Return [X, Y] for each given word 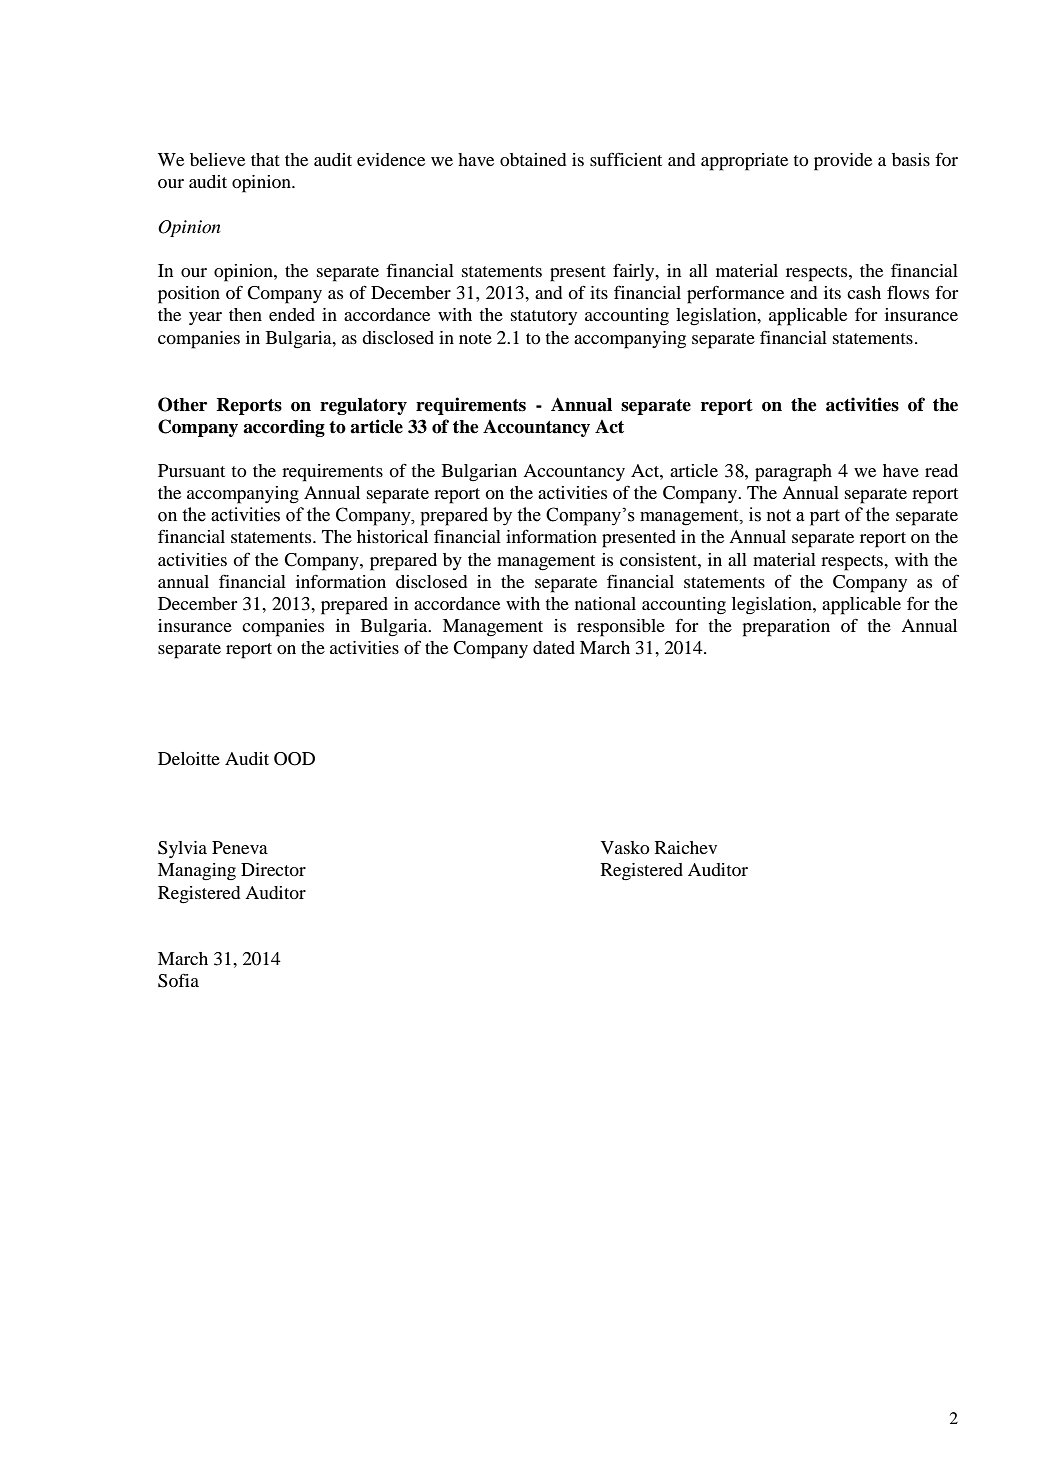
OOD [294, 759]
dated [554, 647]
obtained [533, 159]
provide [843, 162]
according [284, 428]
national [605, 603]
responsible [621, 628]
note [475, 338]
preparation [786, 628]
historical [392, 536]
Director [273, 869]
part [825, 517]
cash [864, 292]
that [265, 159]
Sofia [178, 980]
